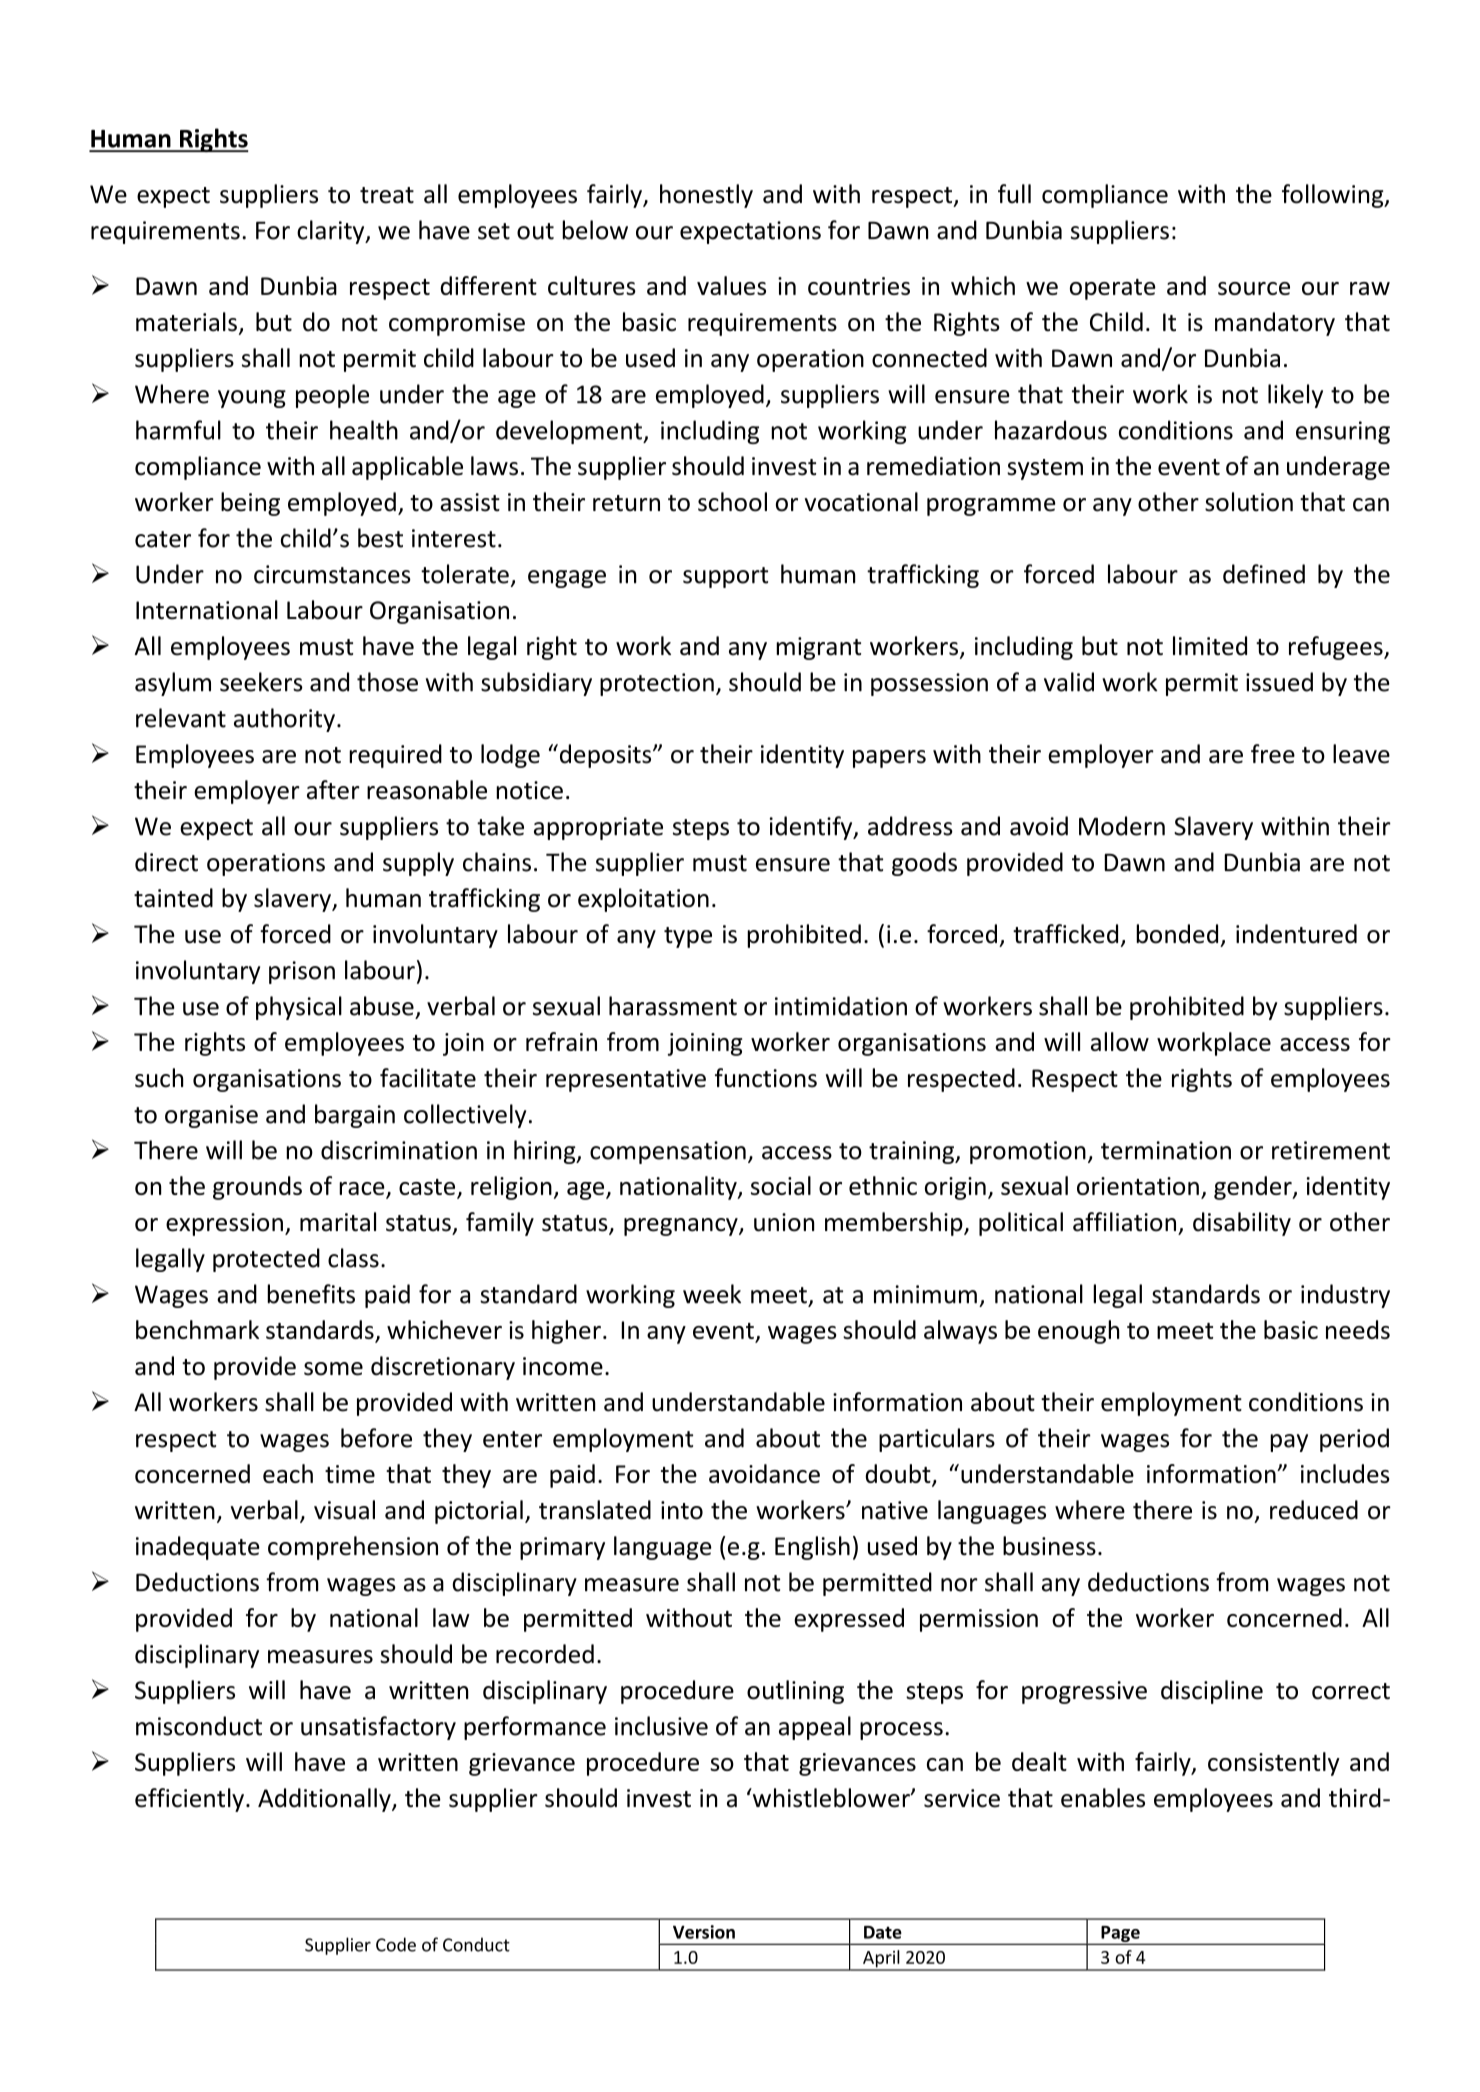  I want to click on into, so click(682, 1510).
